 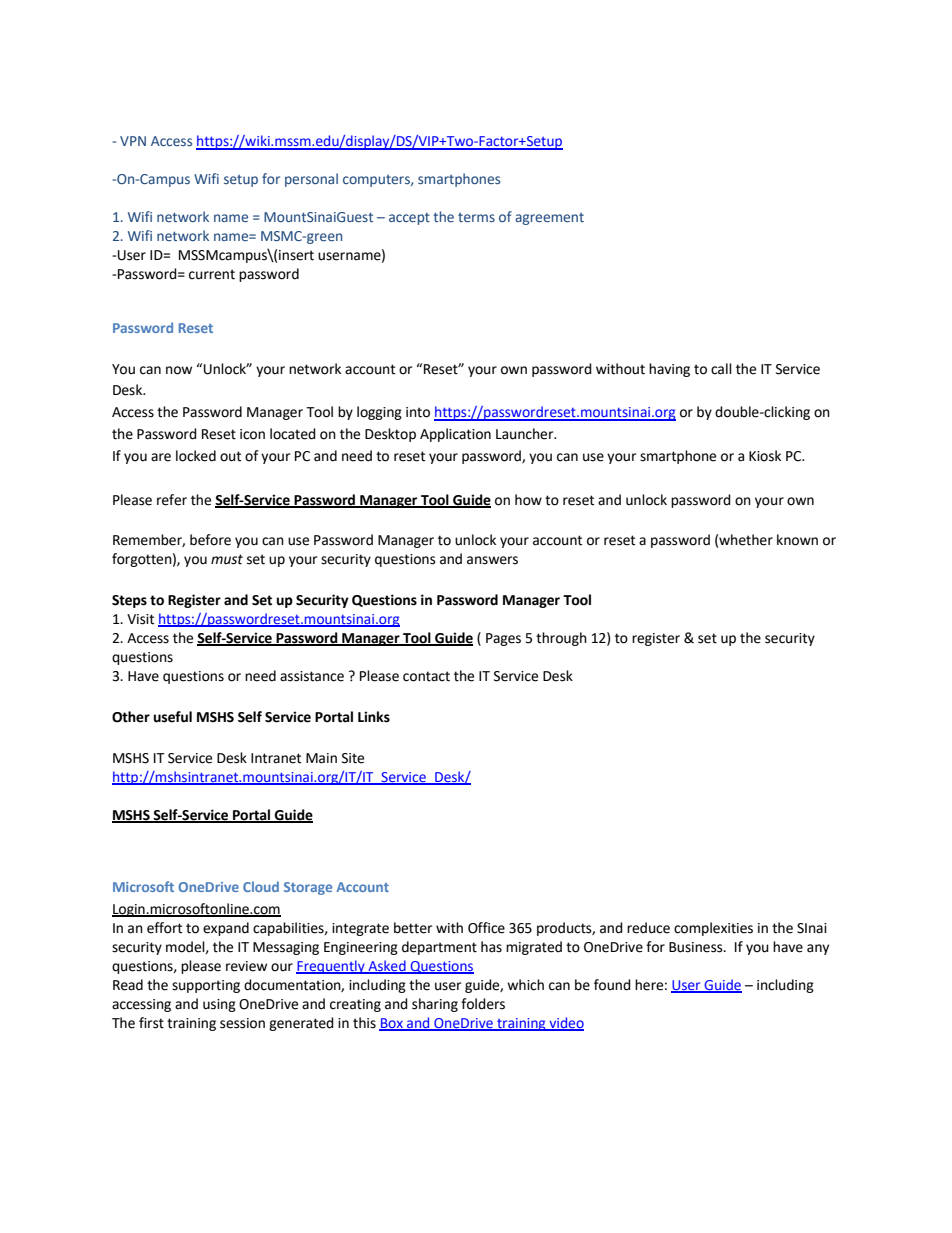 I want to click on must, so click(x=227, y=559).
